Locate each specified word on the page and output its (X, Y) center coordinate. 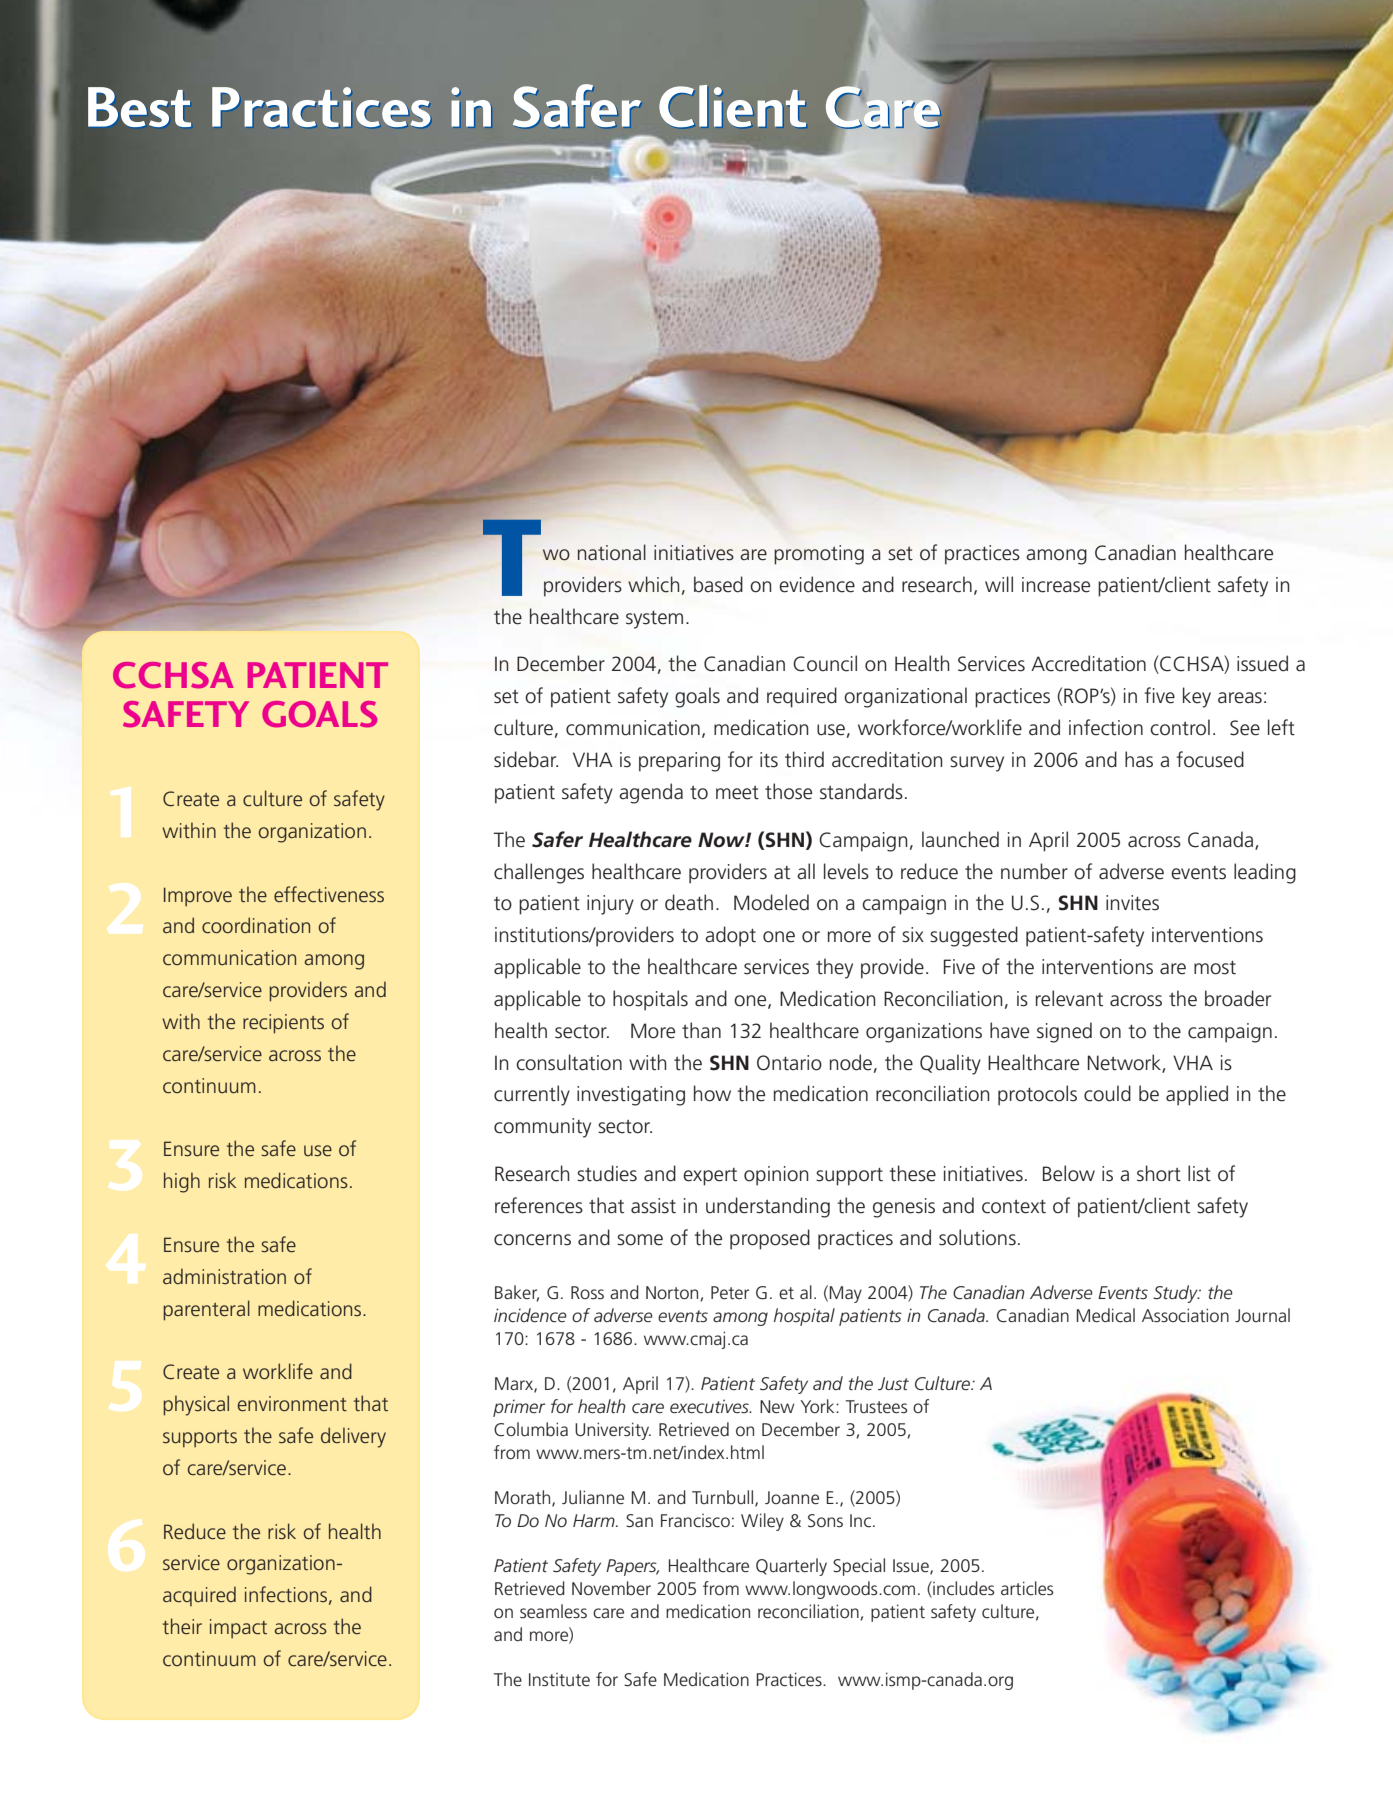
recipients (283, 1024)
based (718, 584)
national (612, 552)
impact (238, 1628)
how (712, 1093)
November (611, 1588)
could (1107, 1093)
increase (1056, 585)
